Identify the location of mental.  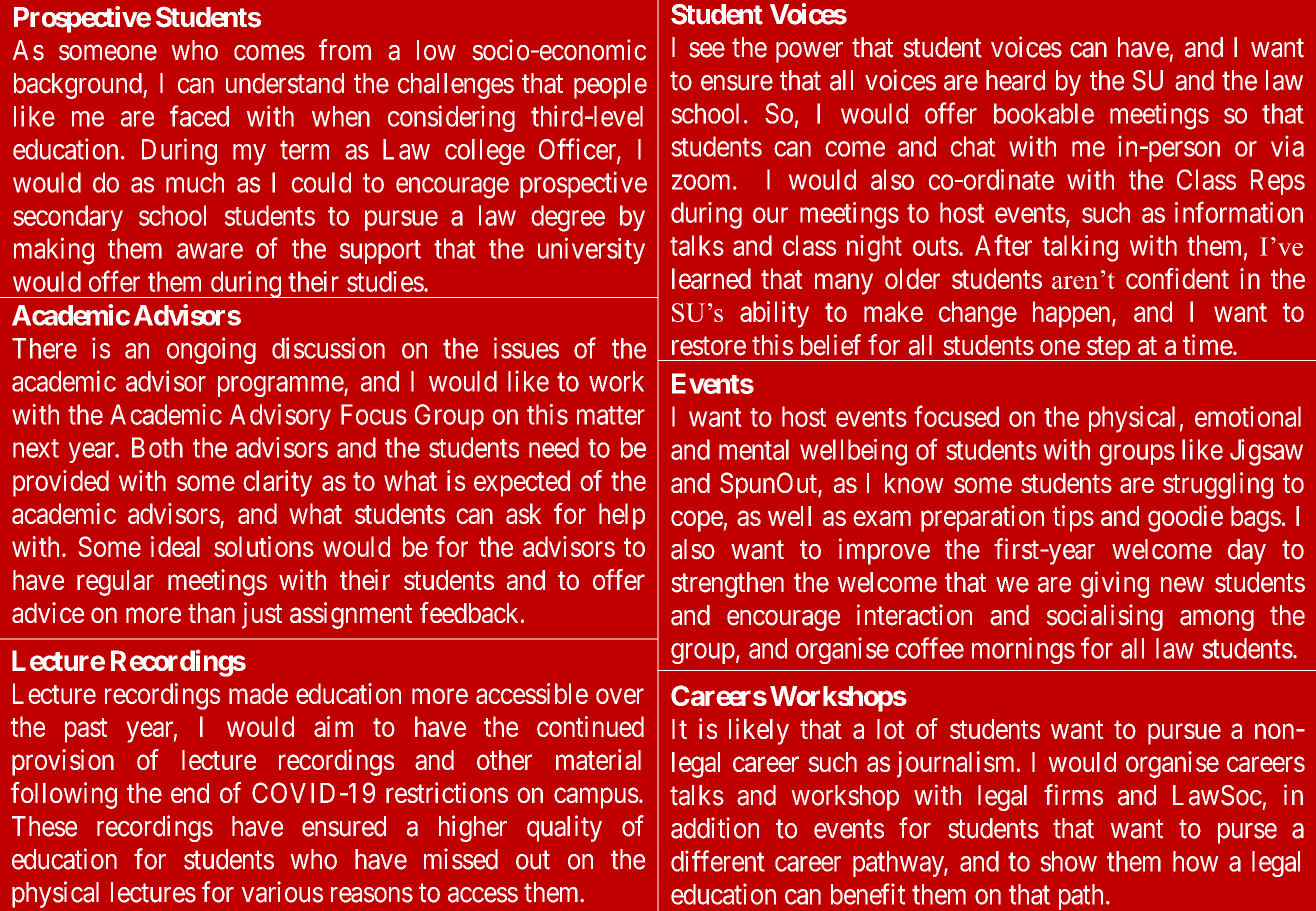
(754, 449).
